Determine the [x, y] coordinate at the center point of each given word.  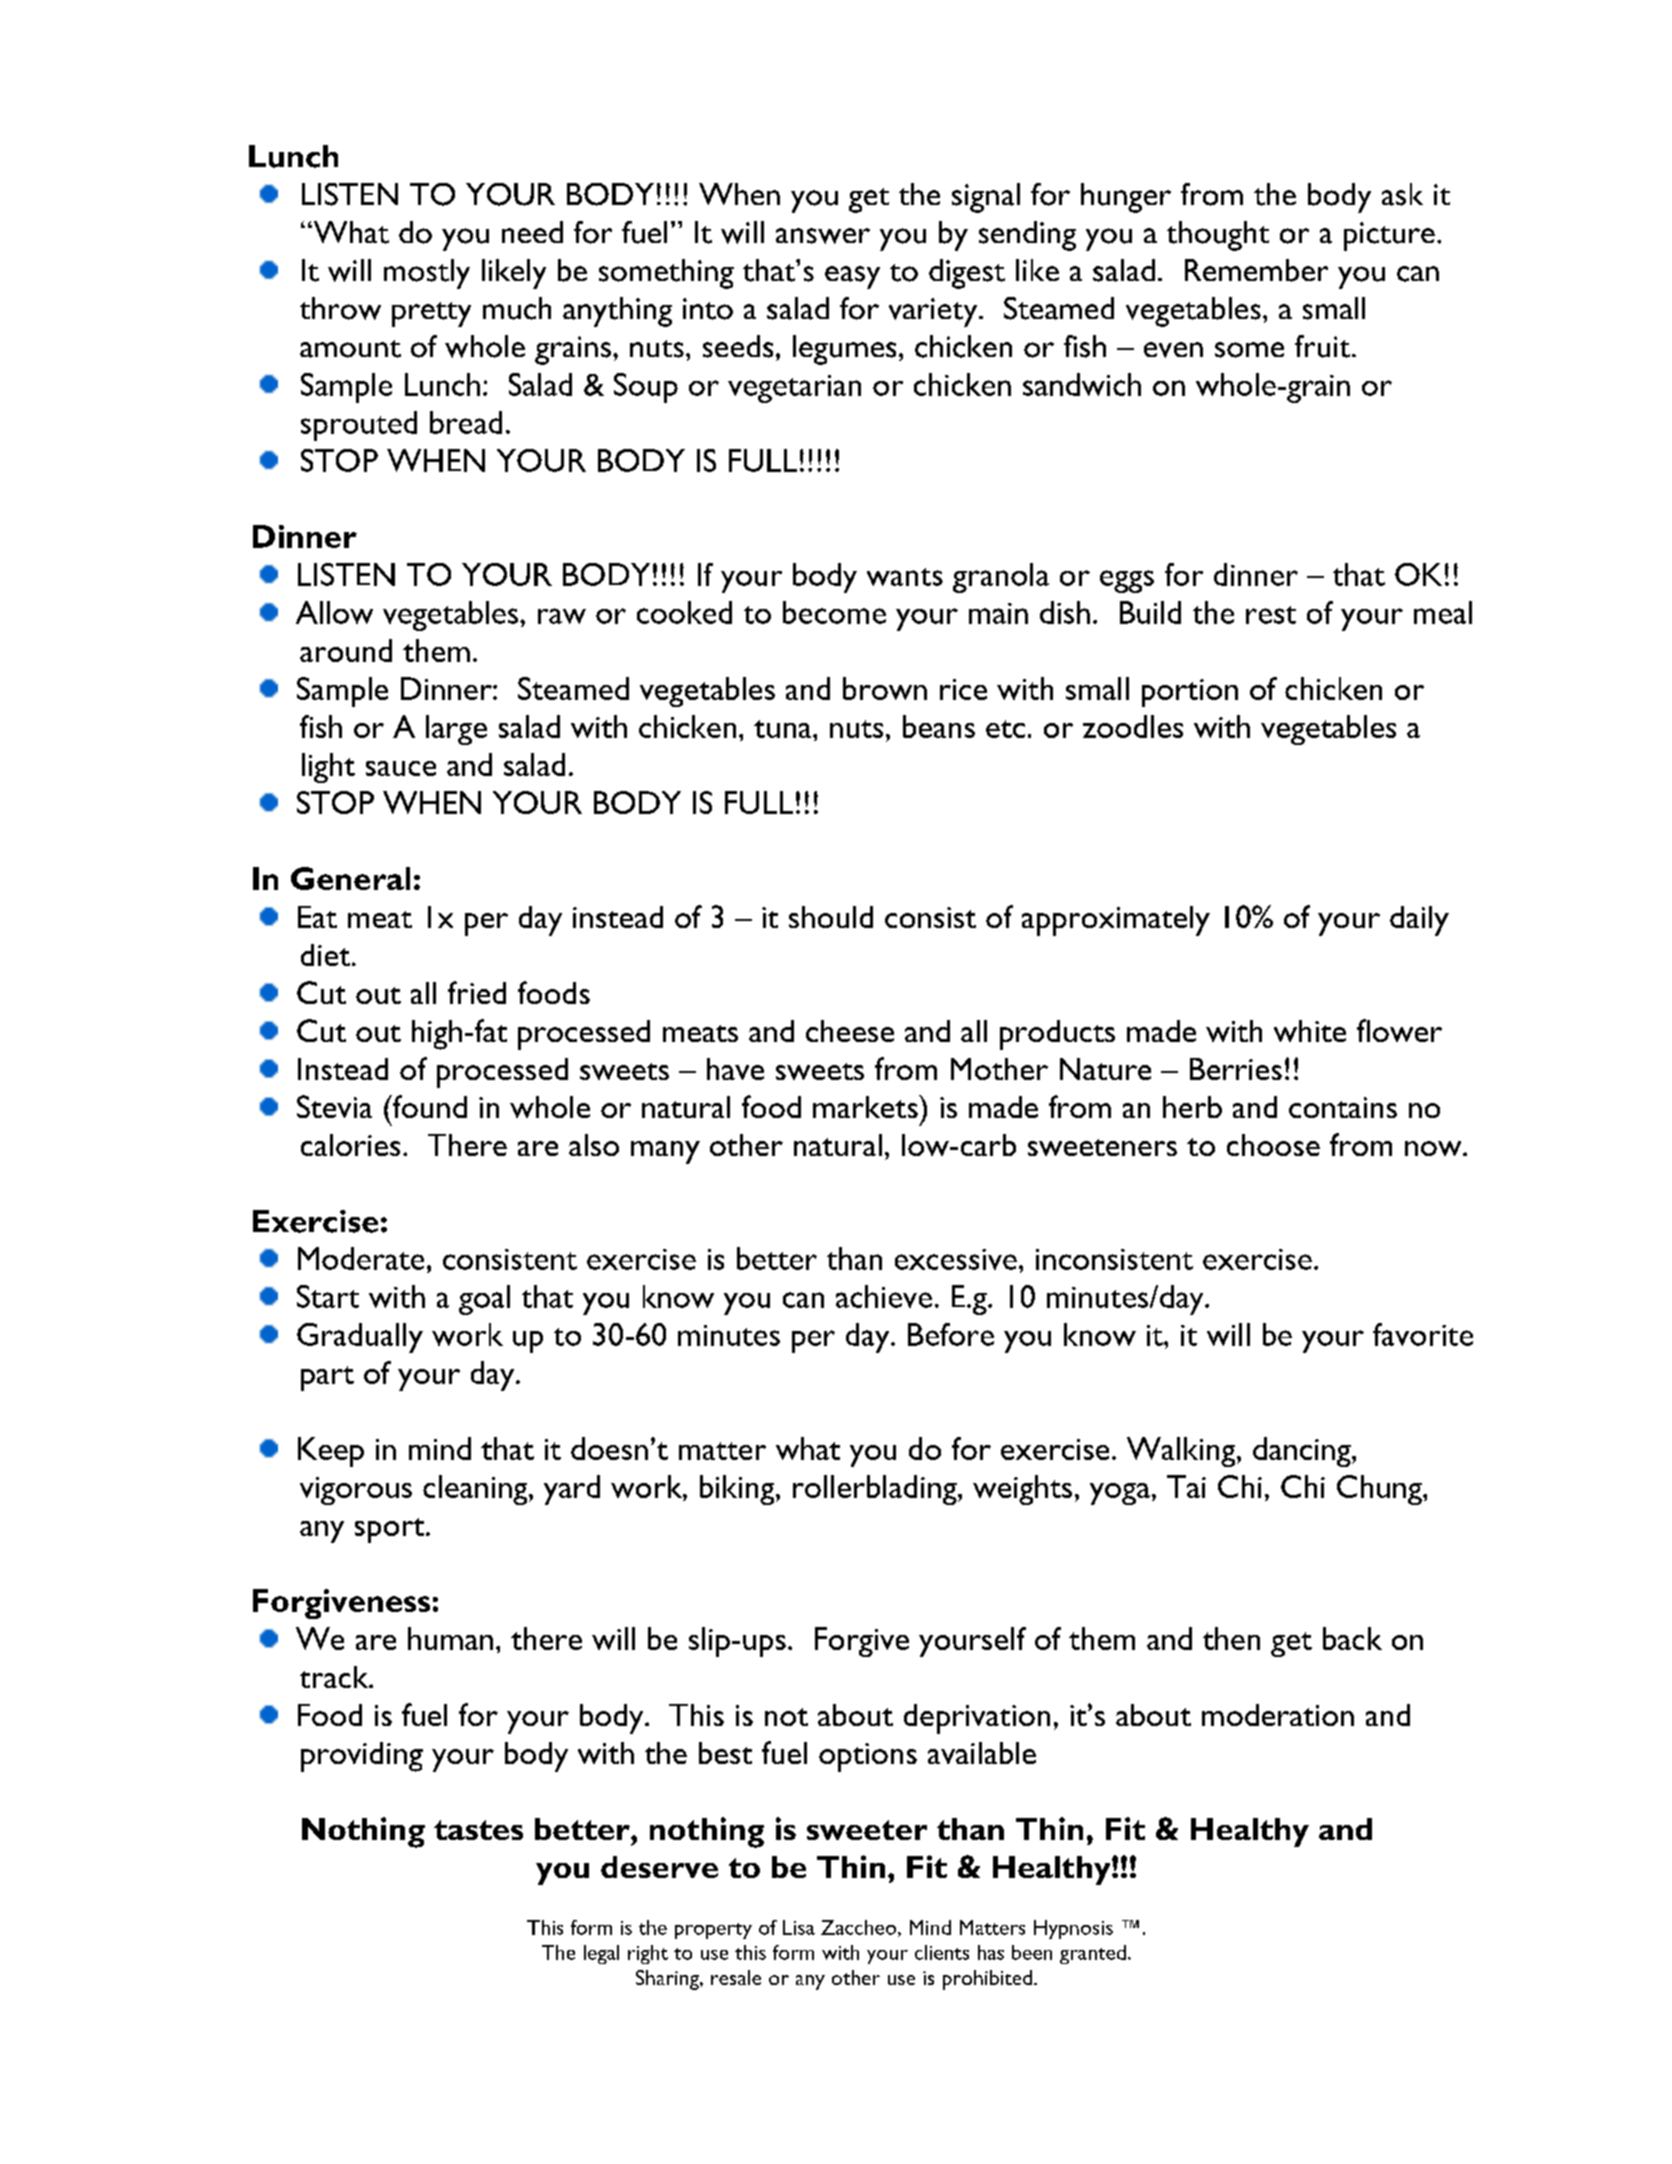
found [428, 1106]
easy [852, 277]
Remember [1256, 270]
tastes [478, 1830]
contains [1343, 1107]
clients [942, 1952]
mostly [427, 274]
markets [866, 1106]
